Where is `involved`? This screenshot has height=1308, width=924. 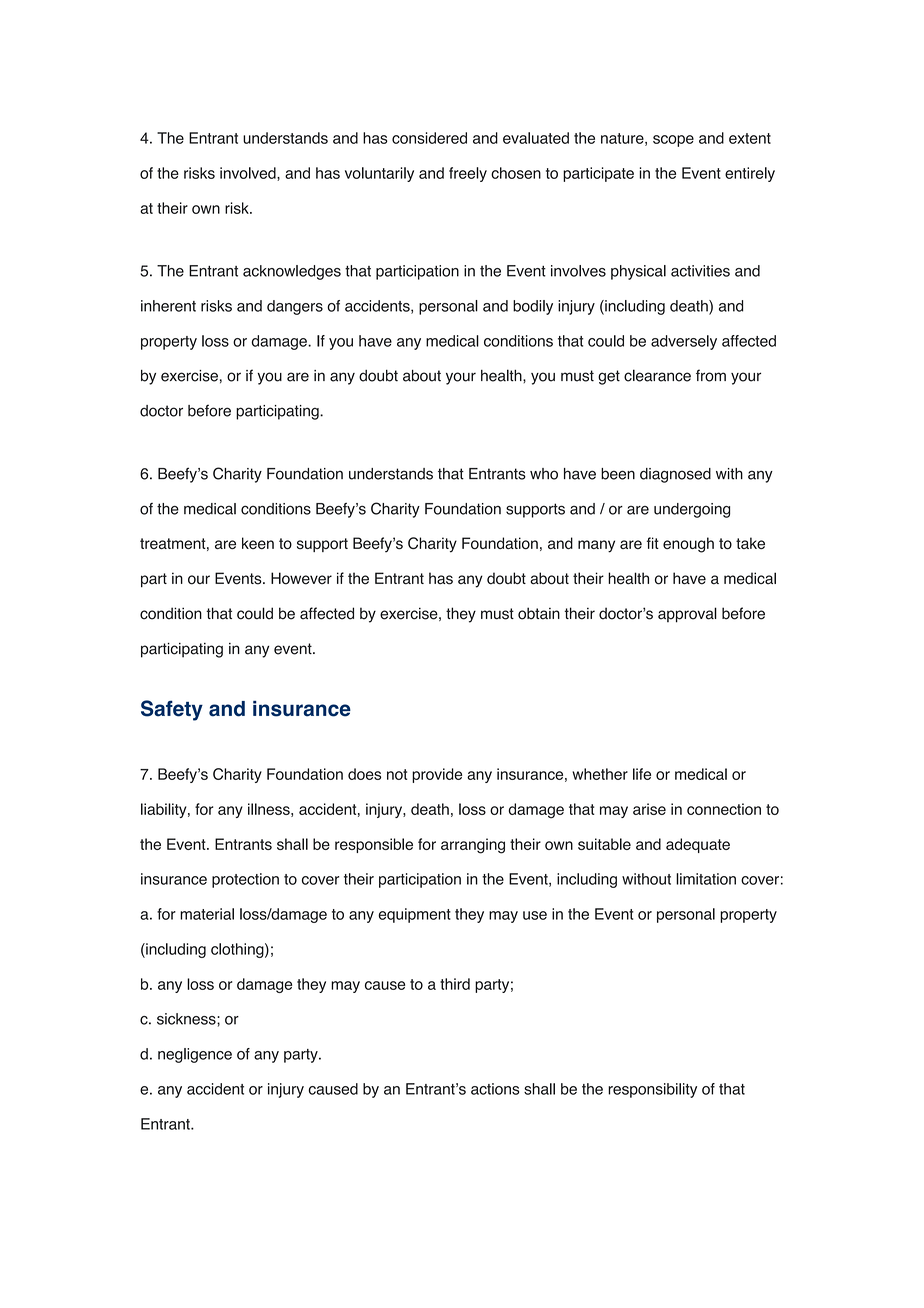
involved is located at coordinates (249, 174).
